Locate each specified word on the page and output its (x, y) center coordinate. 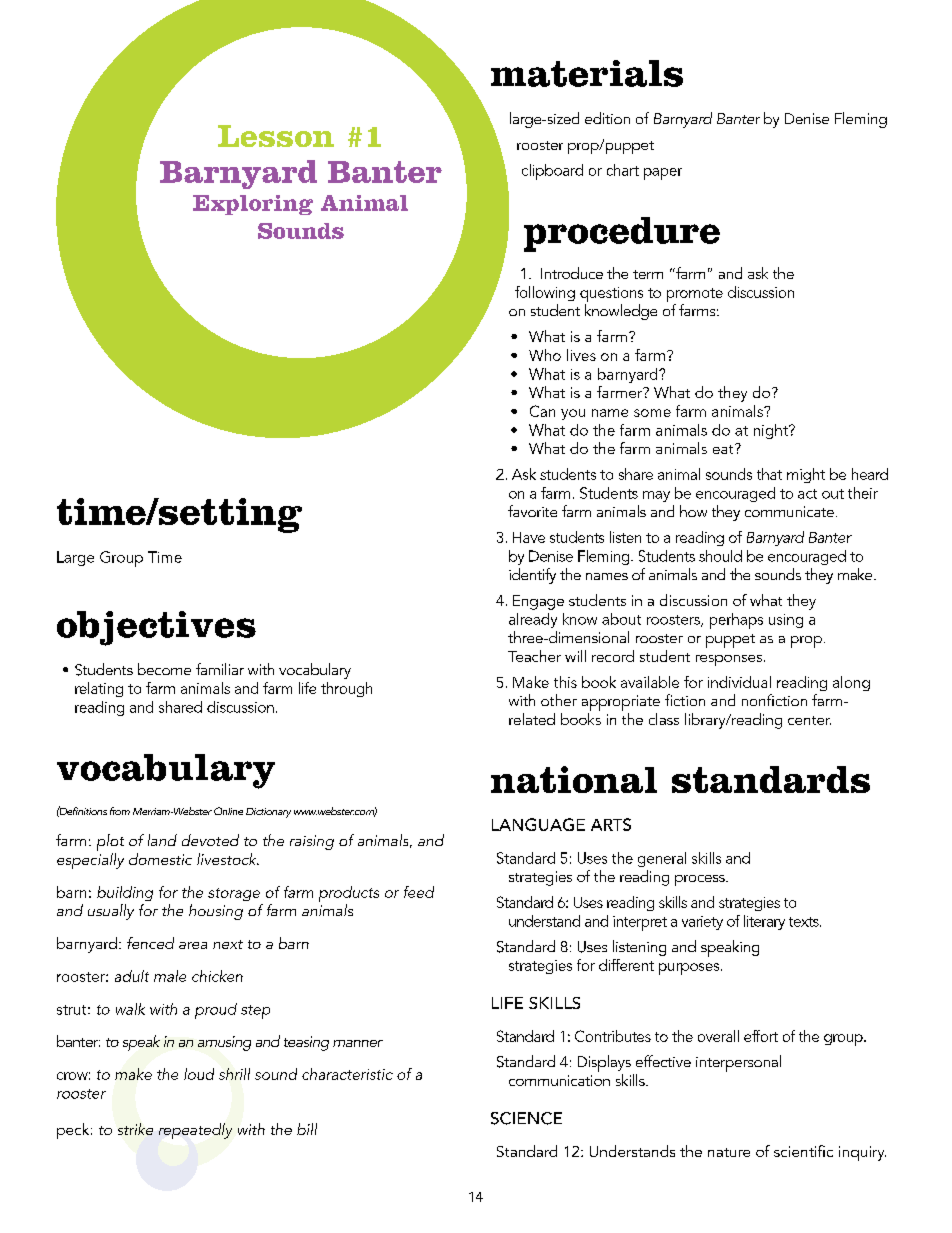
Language (538, 824)
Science (526, 1118)
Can (542, 411)
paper (663, 174)
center (809, 720)
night (772, 431)
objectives (156, 628)
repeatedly (195, 1131)
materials (587, 73)
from (120, 811)
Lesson (276, 136)
